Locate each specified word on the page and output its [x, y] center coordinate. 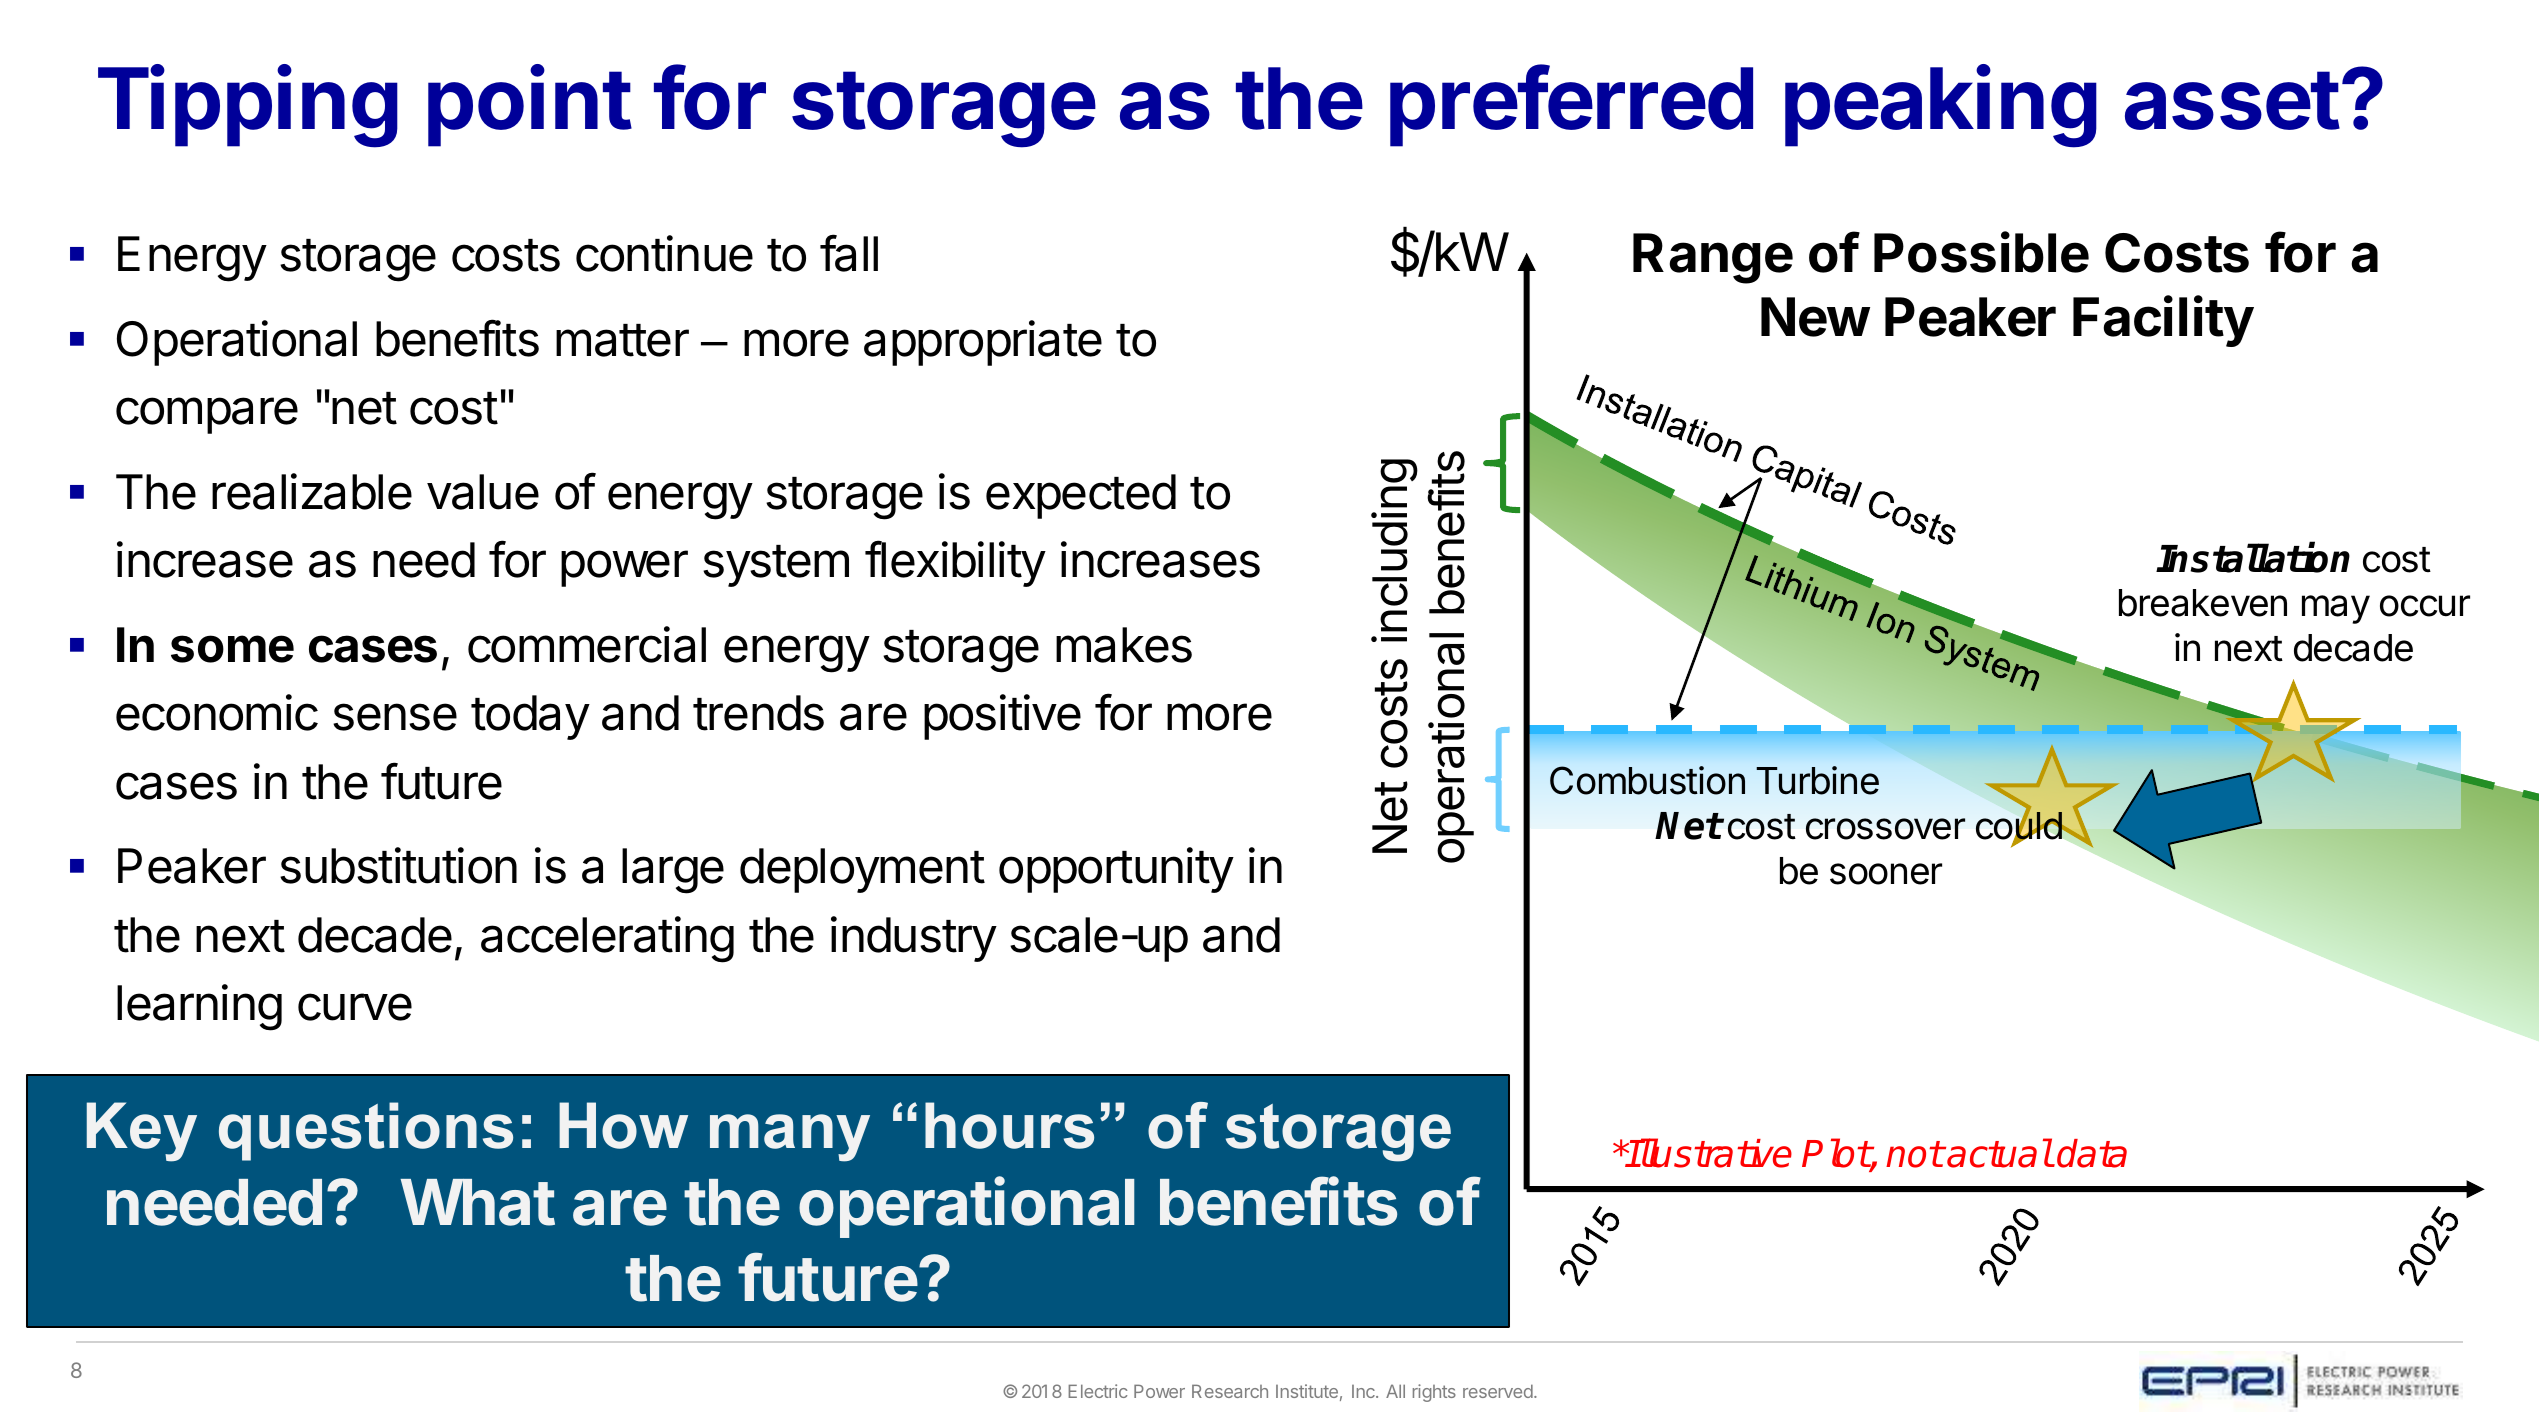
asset [2232, 100]
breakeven [2203, 603]
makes [1124, 645]
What [477, 1202]
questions [366, 1131]
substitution [398, 865]
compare [207, 415]
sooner [1886, 874]
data [2092, 1153]
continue [664, 253]
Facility [2163, 321]
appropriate [983, 343]
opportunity [1116, 870]
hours [1009, 1125]
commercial [587, 644]
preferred [1571, 106]
